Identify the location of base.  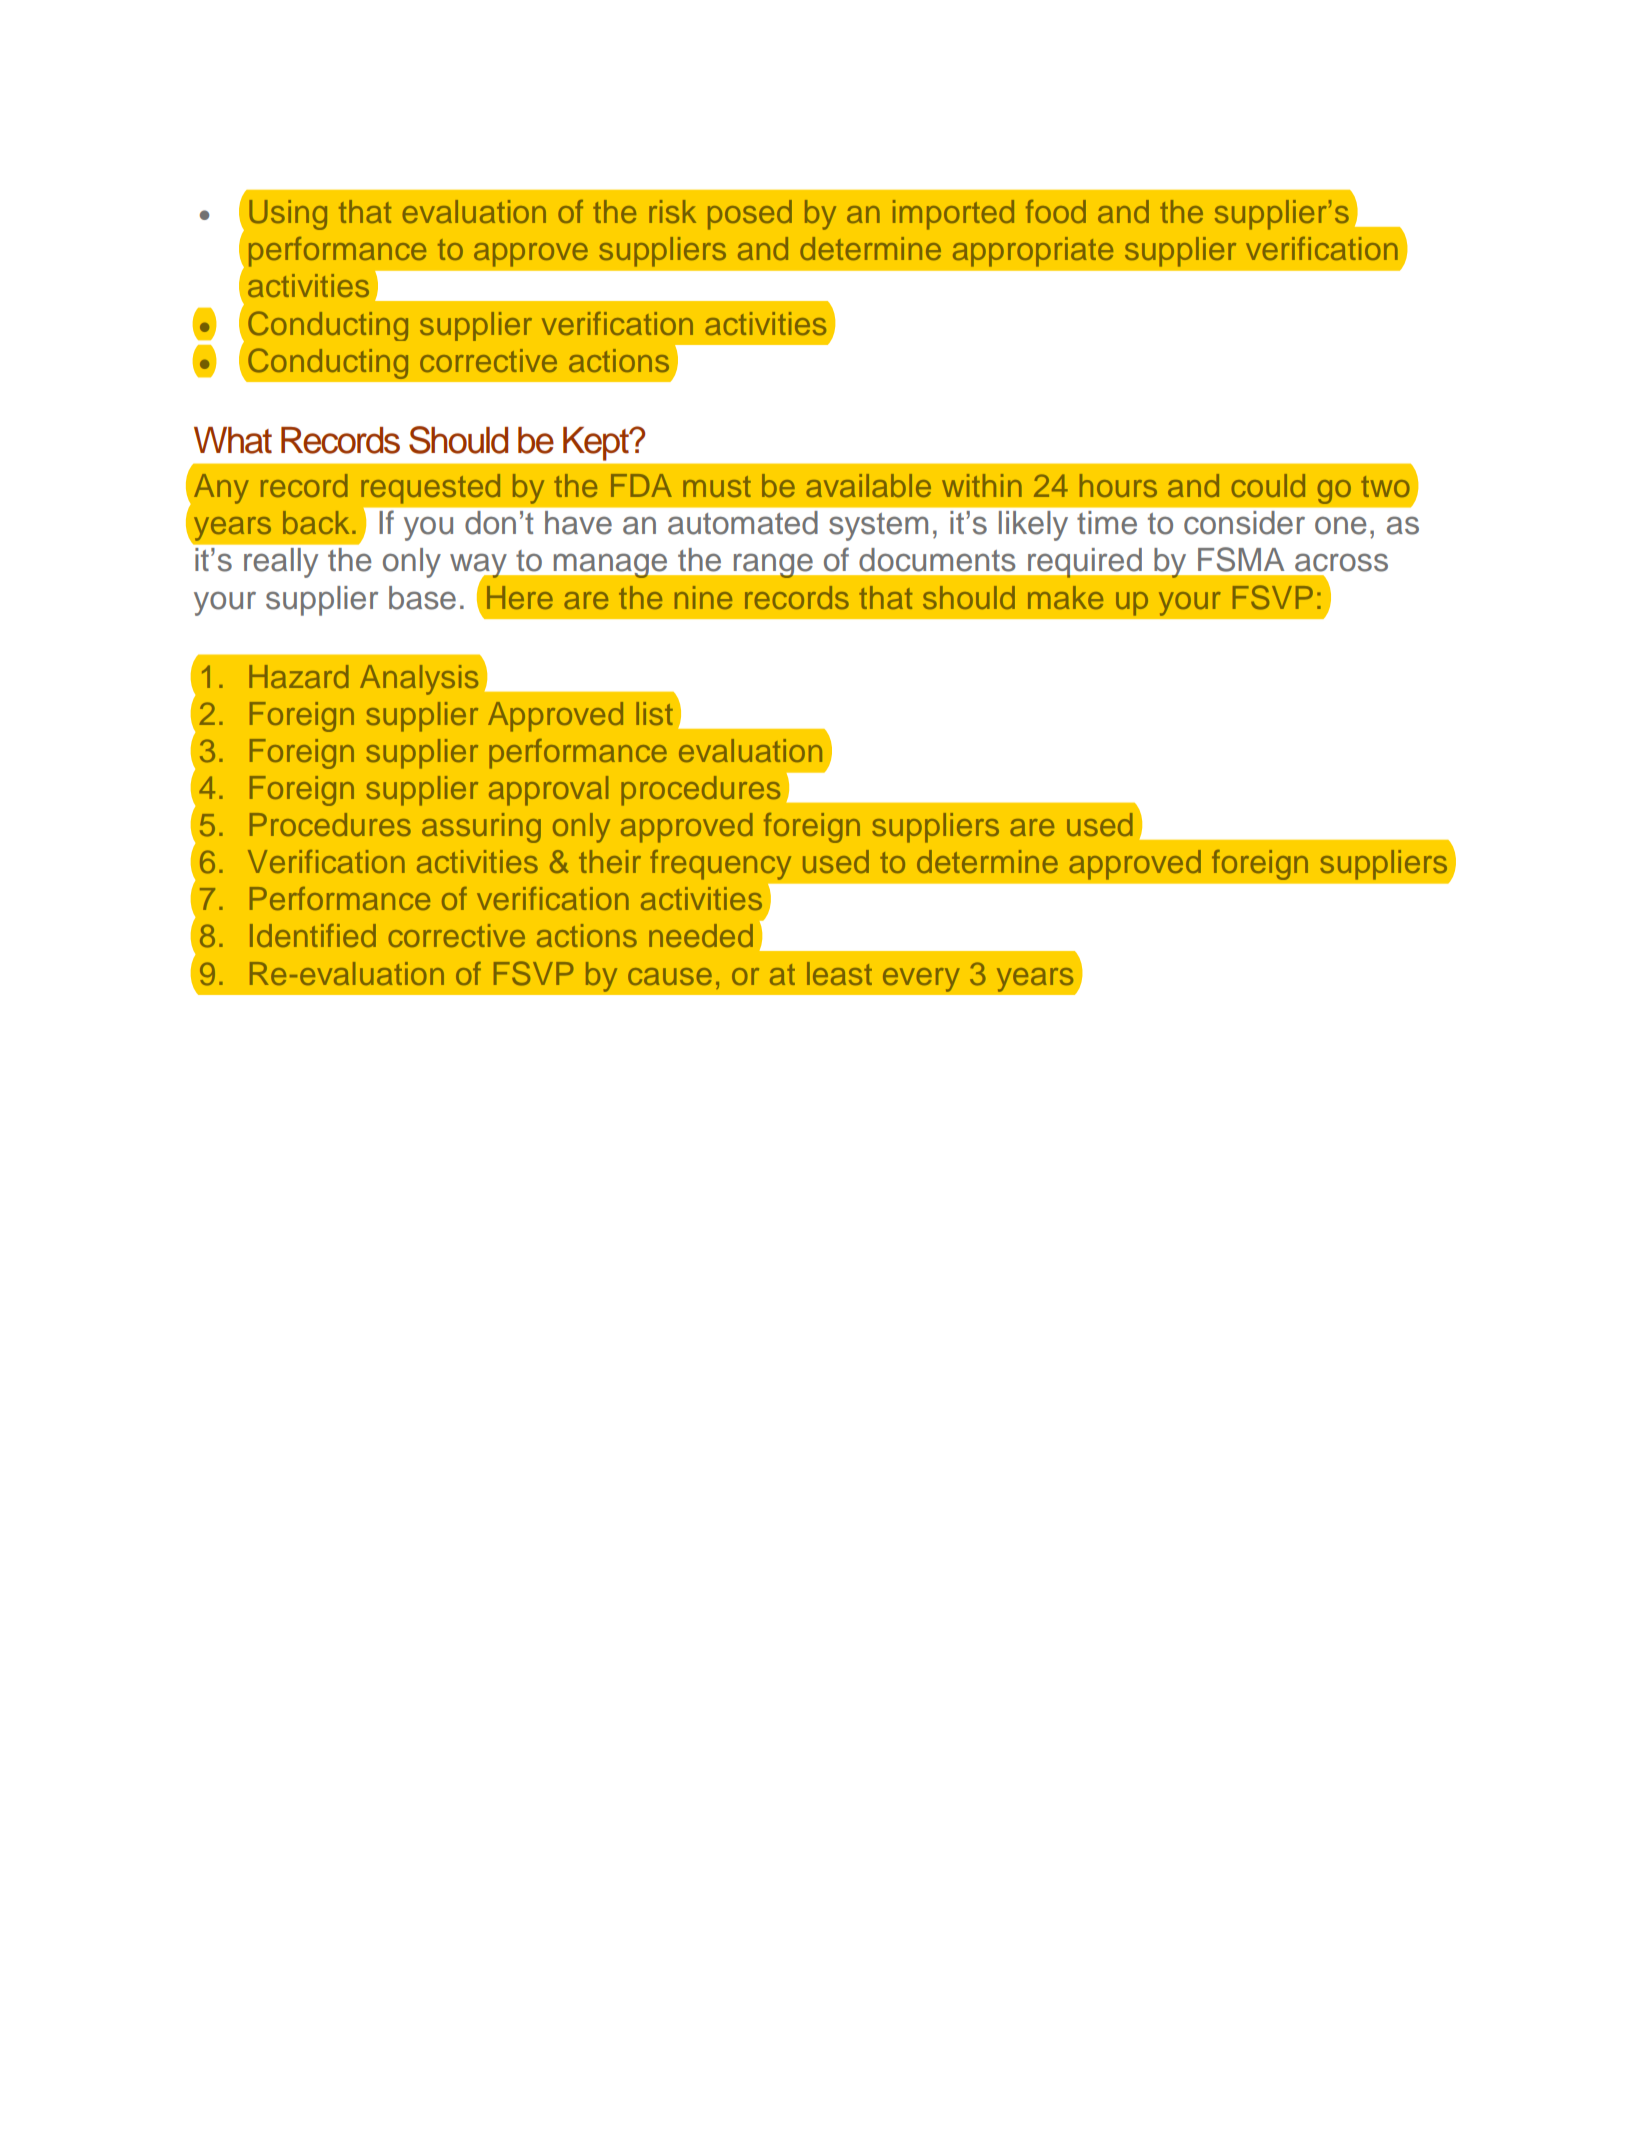
(422, 598).
